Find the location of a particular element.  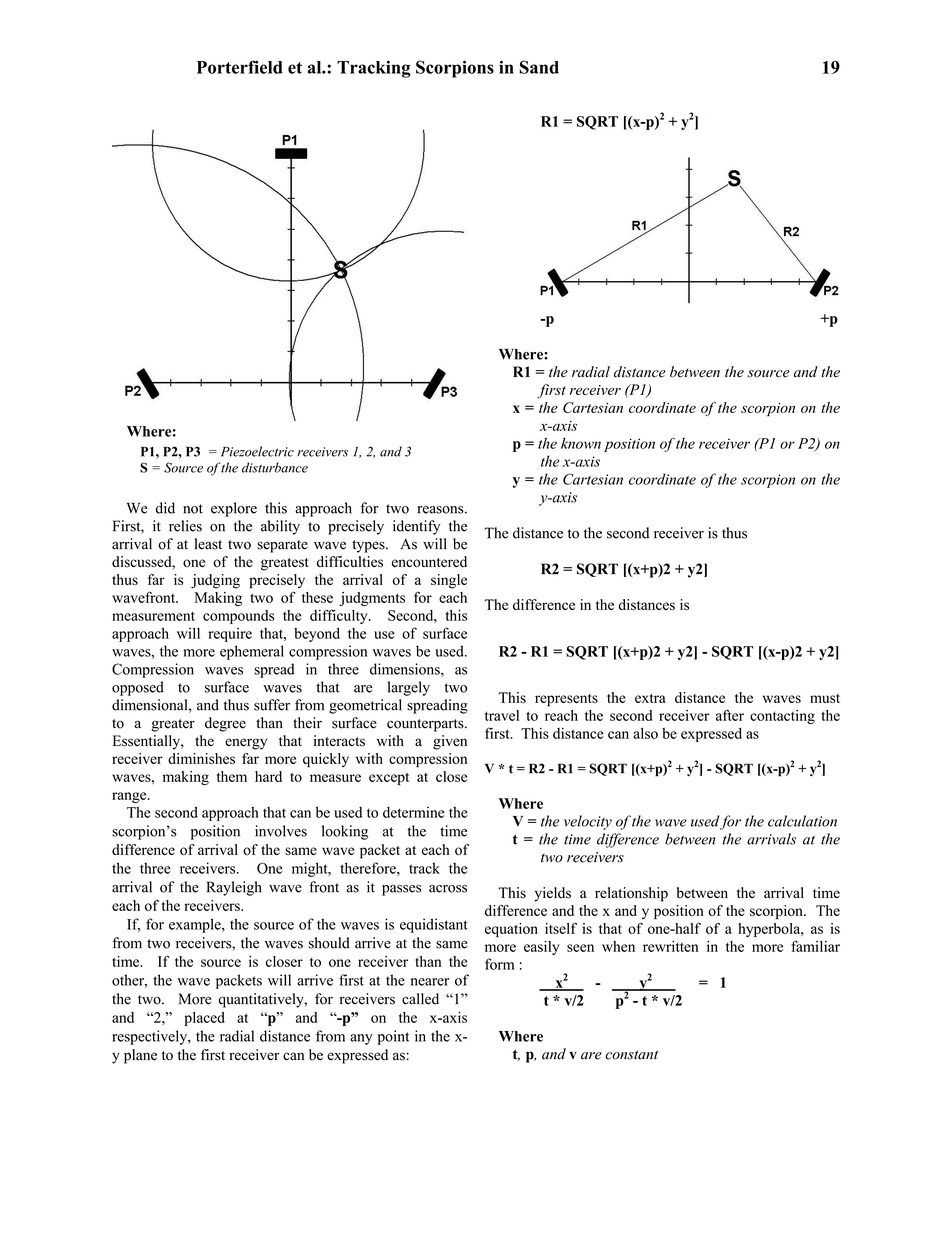

single is located at coordinates (449, 581).
